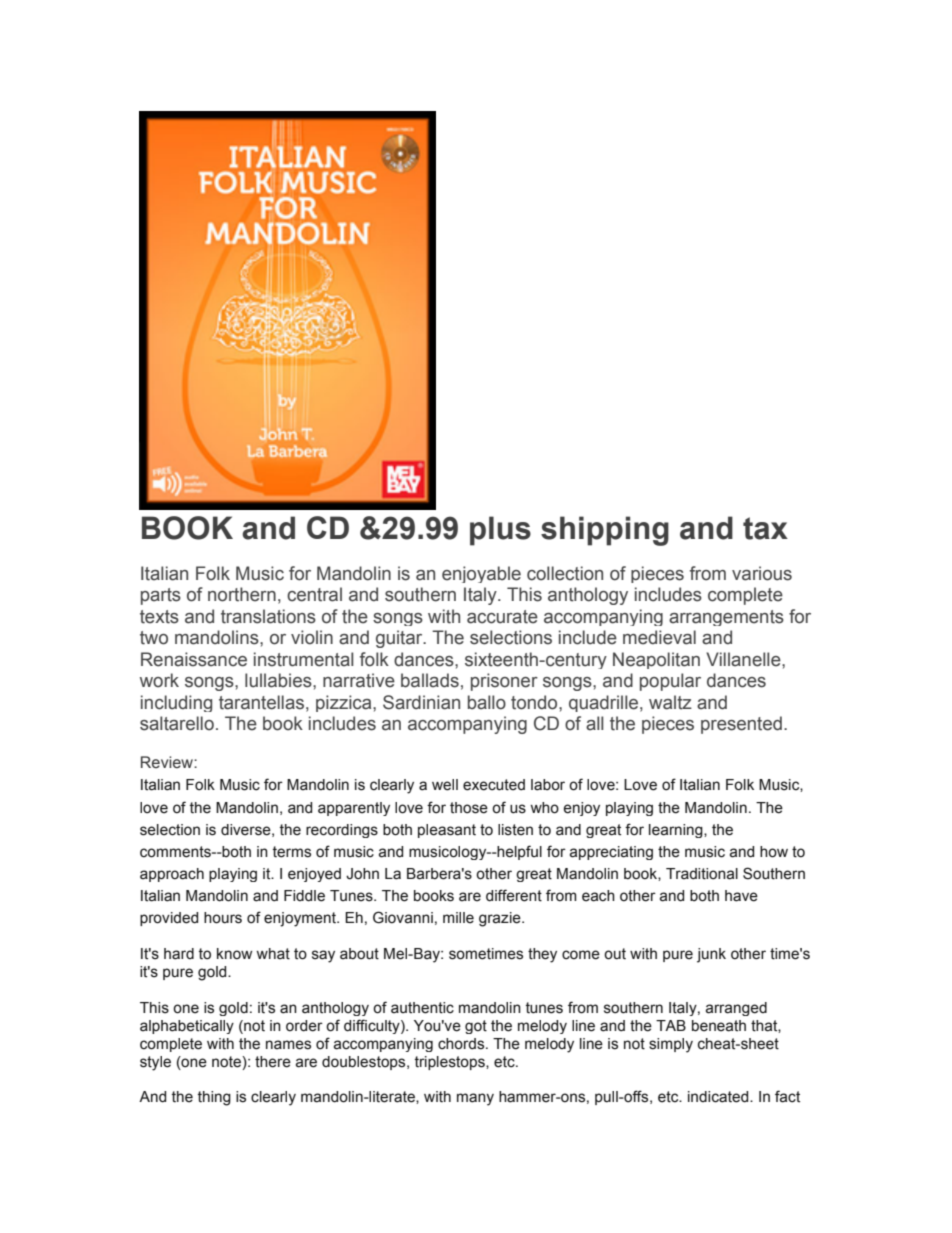 This document has width=952, height=1233. What do you see at coordinates (242, 594) in the document?
I see `northern` at bounding box center [242, 594].
